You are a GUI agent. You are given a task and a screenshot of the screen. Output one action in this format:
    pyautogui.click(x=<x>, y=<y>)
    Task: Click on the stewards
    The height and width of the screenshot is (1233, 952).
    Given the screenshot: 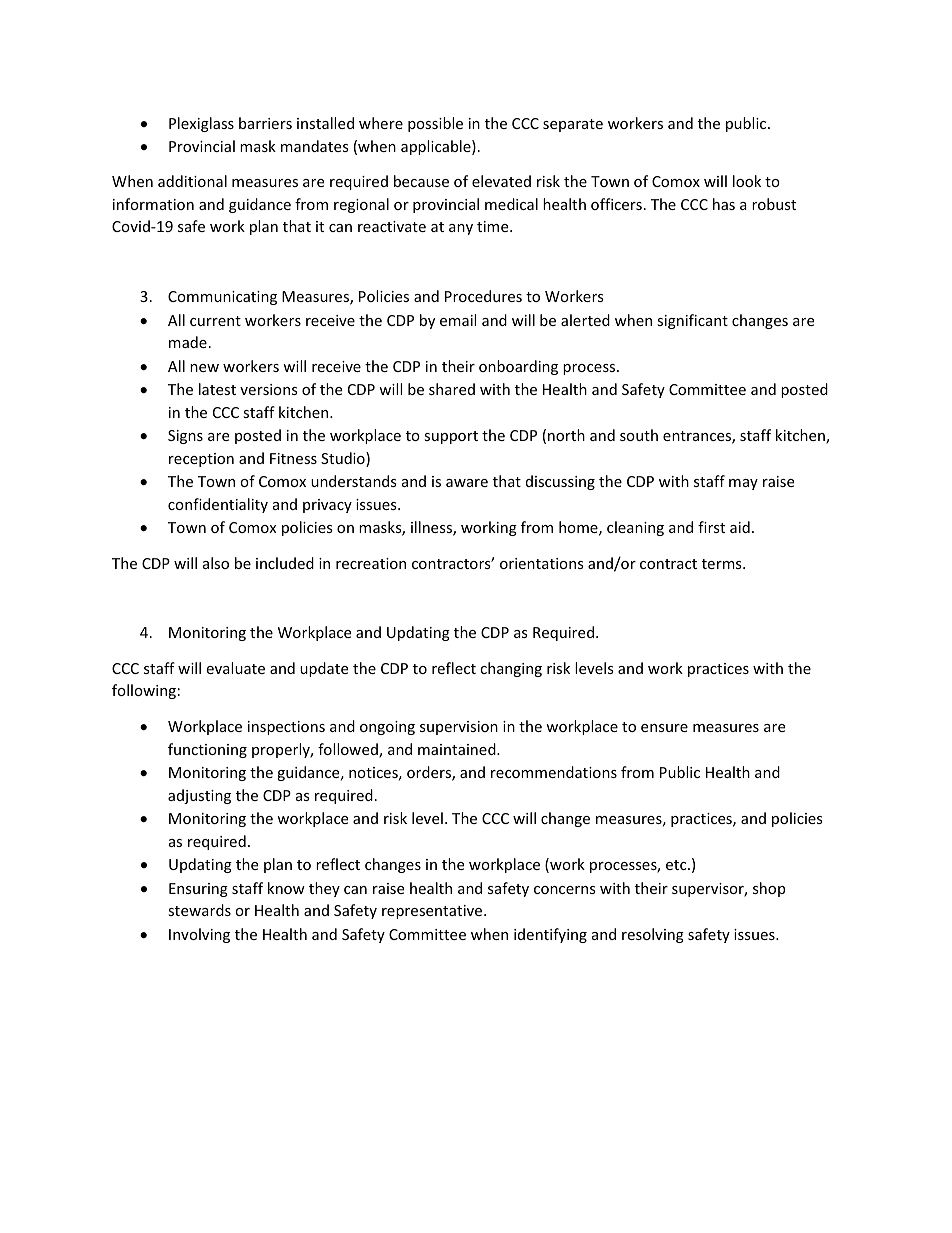 What is the action you would take?
    pyautogui.click(x=199, y=910)
